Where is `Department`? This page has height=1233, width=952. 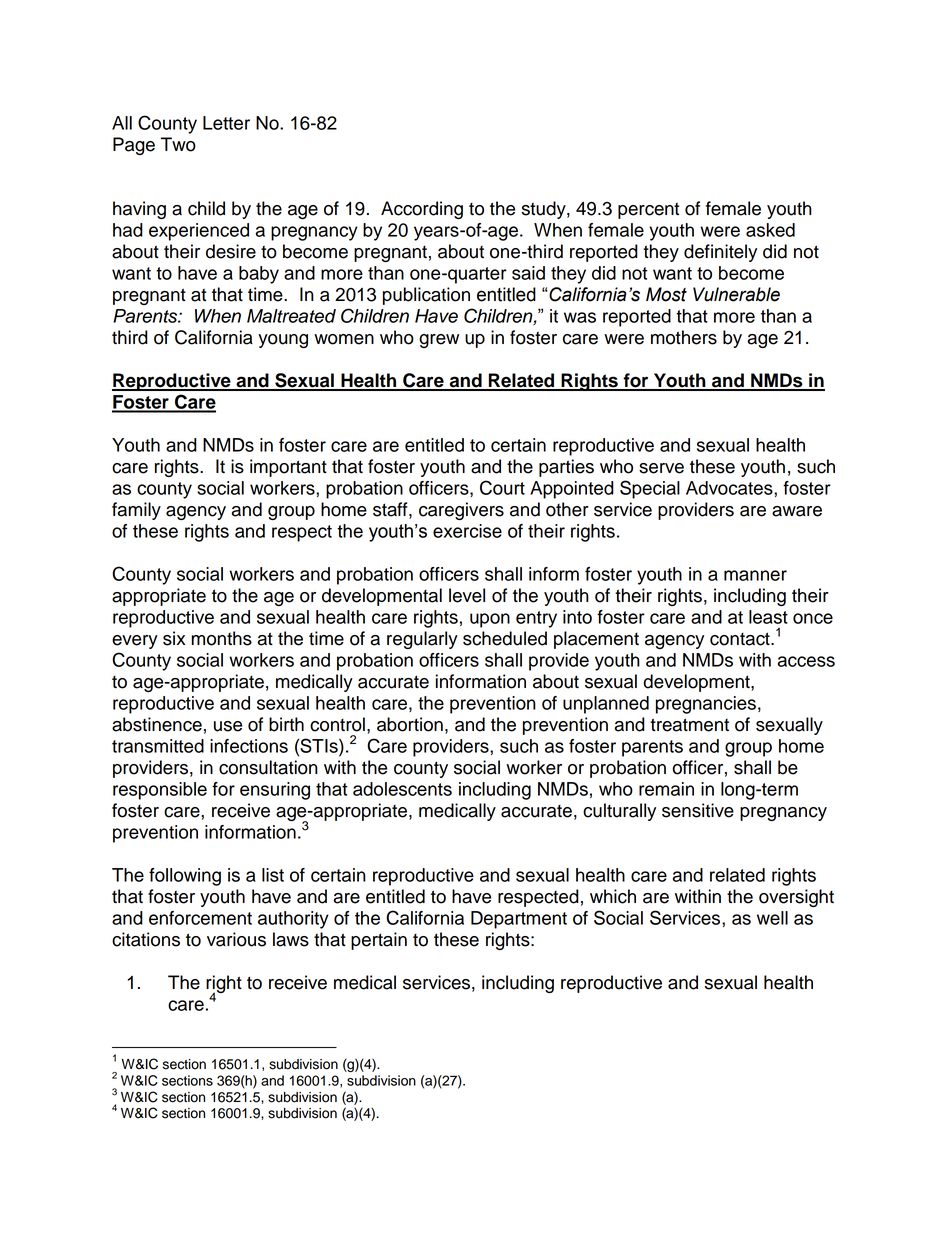
Department is located at coordinates (519, 920).
